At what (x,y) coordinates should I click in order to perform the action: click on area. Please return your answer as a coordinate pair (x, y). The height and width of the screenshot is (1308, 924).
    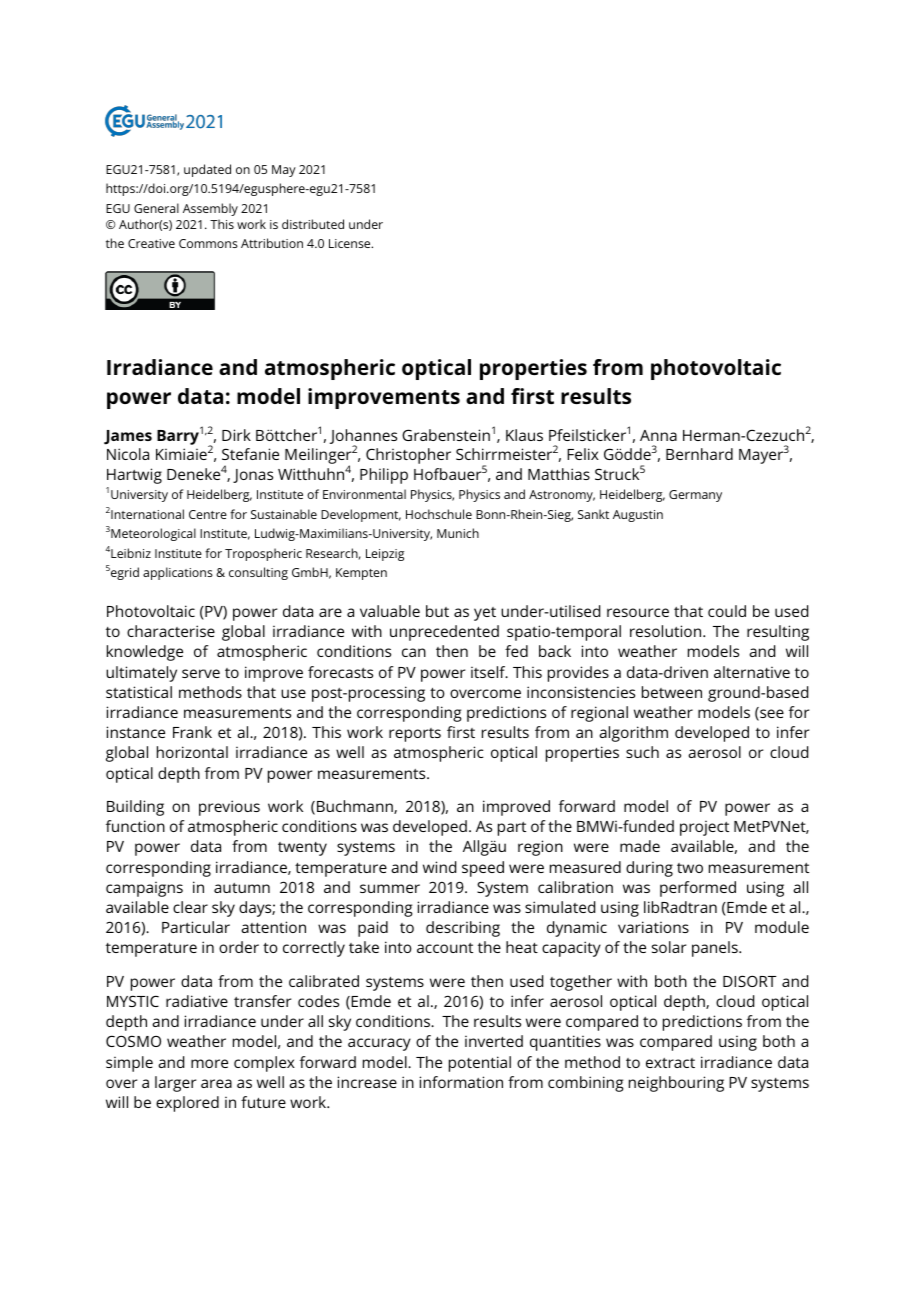
    Looking at the image, I should click on (216, 1083).
